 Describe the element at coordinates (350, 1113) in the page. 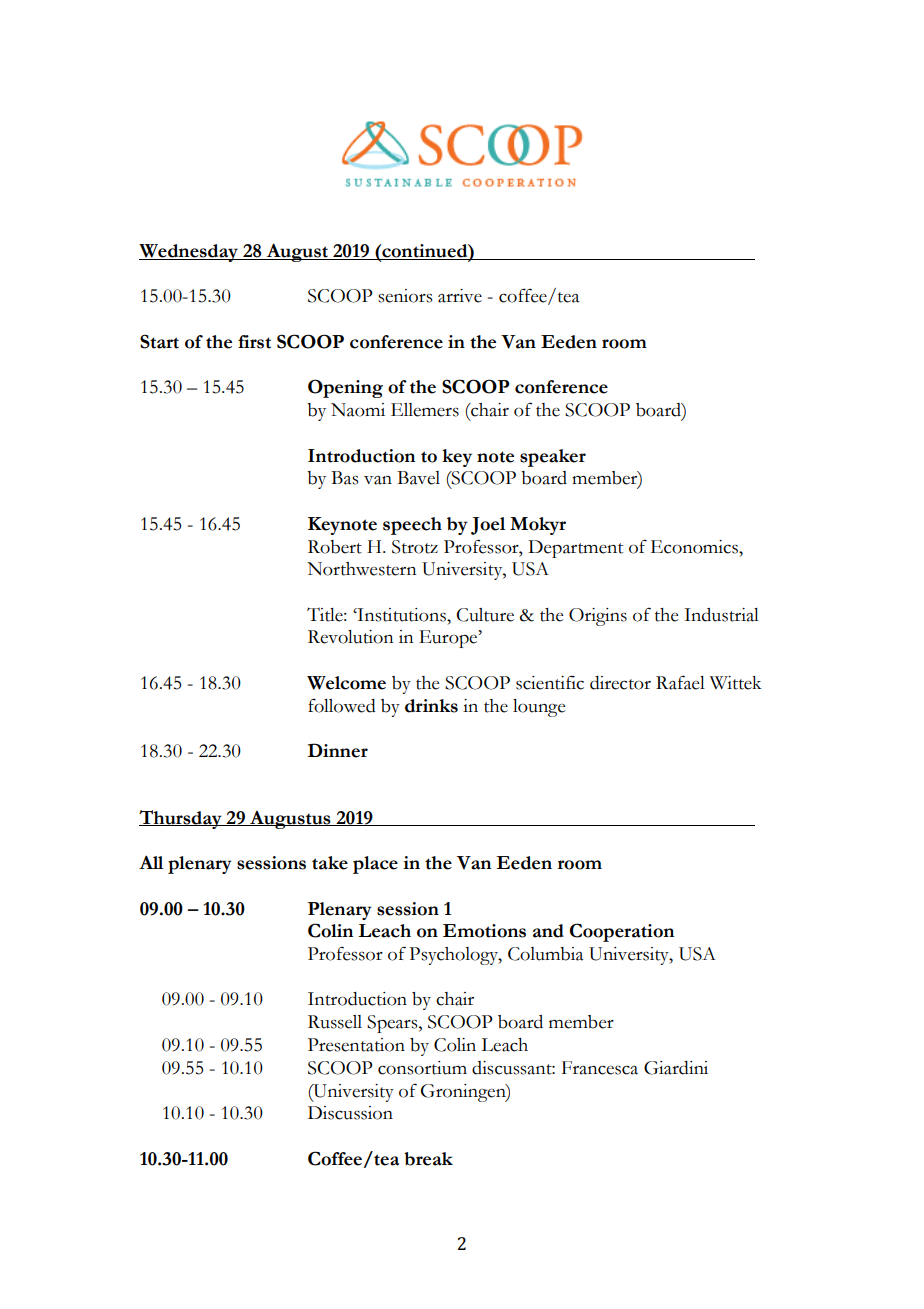

I see `Discussion` at that location.
